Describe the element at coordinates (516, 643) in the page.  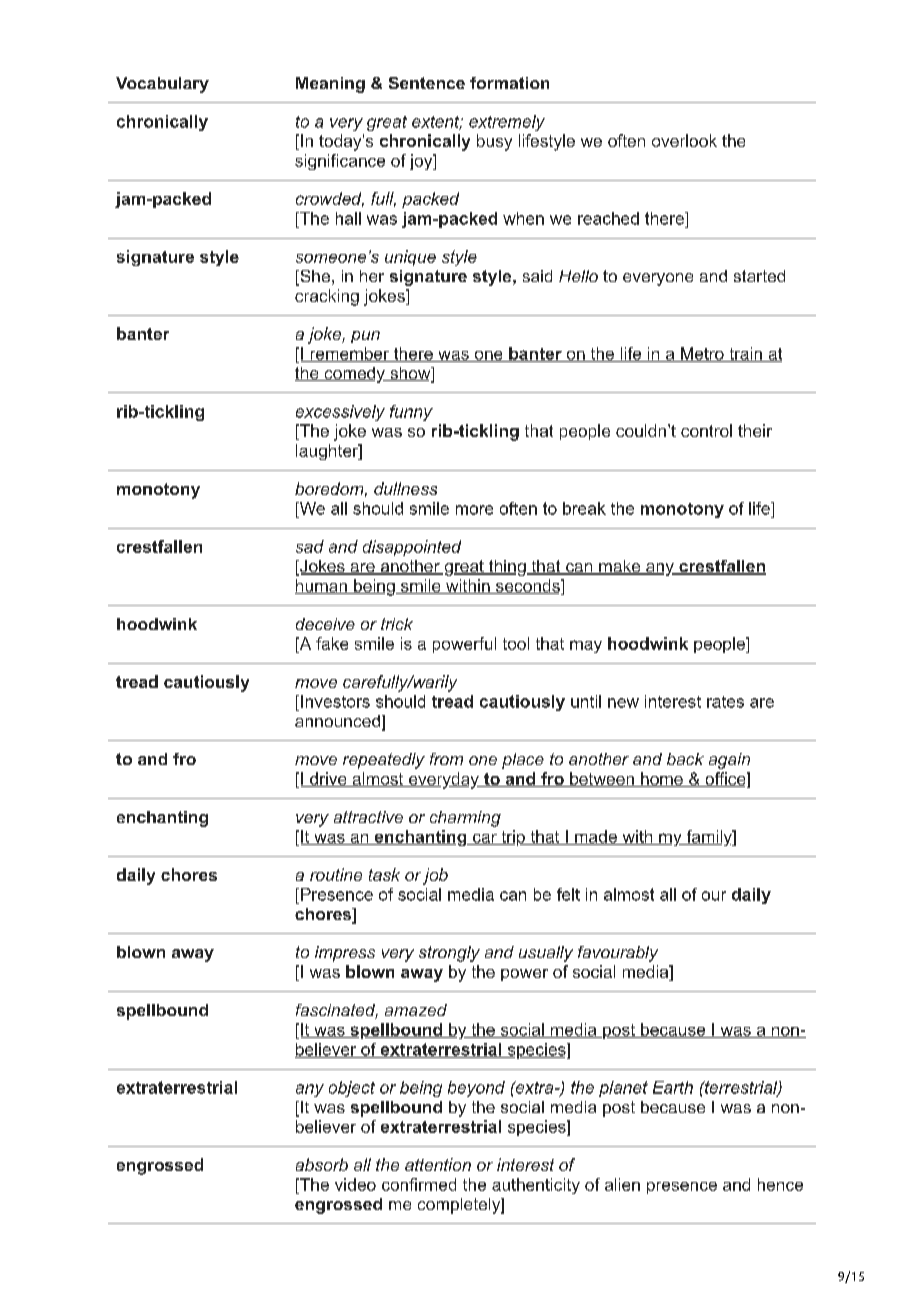
I see `tool` at that location.
